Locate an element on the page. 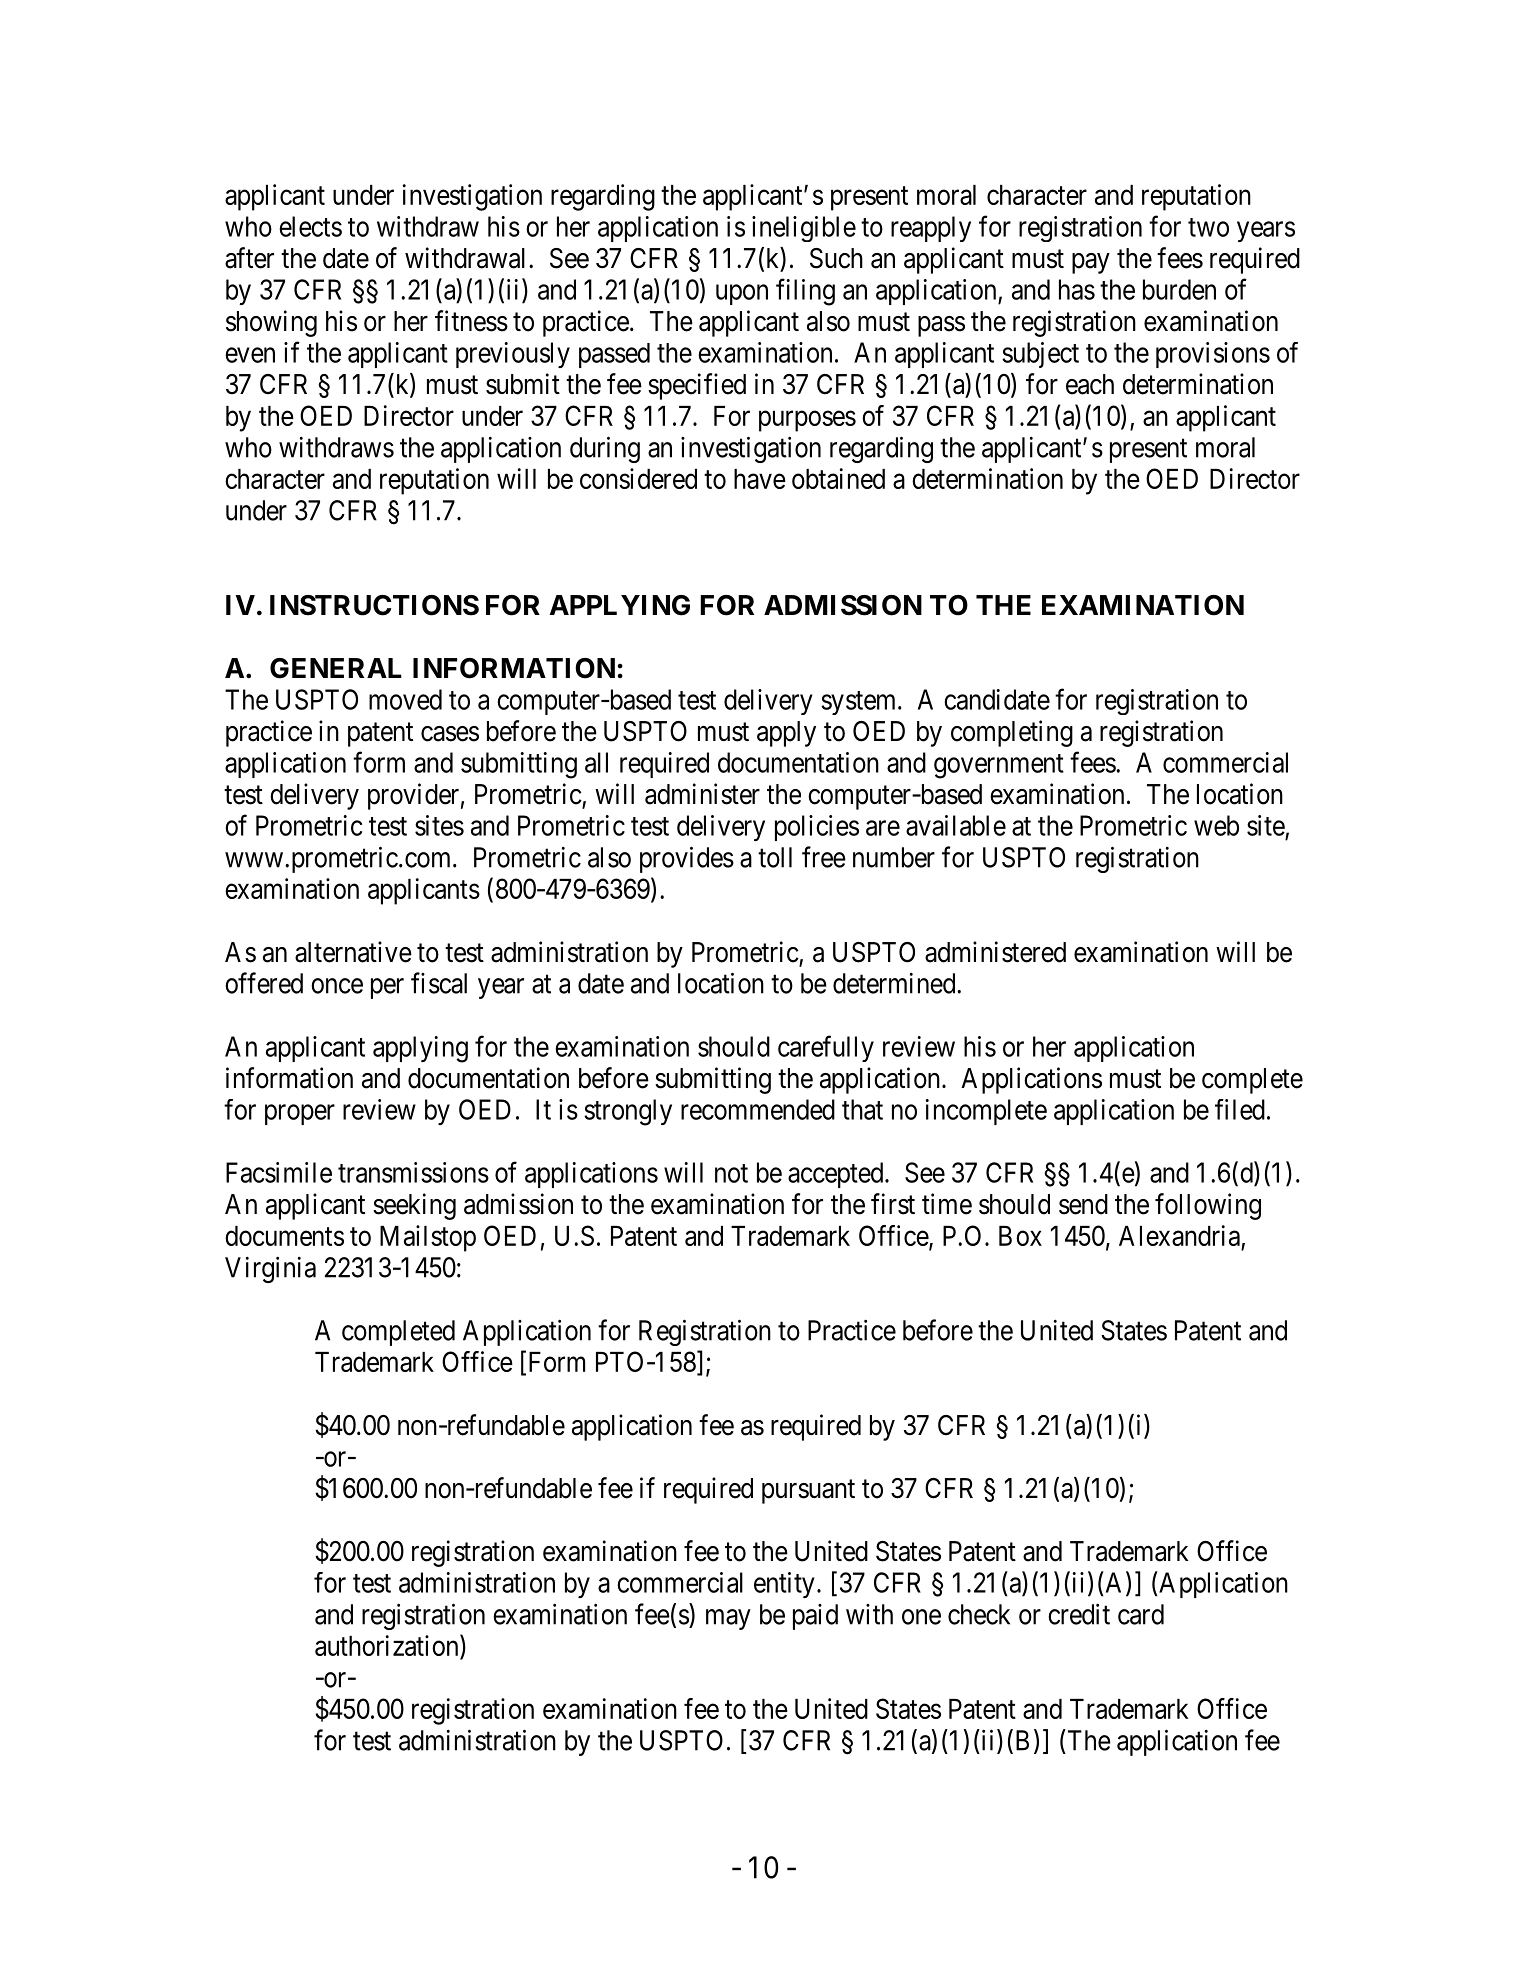 The width and height of the image is (1526, 1975). upon is located at coordinates (742, 294).
